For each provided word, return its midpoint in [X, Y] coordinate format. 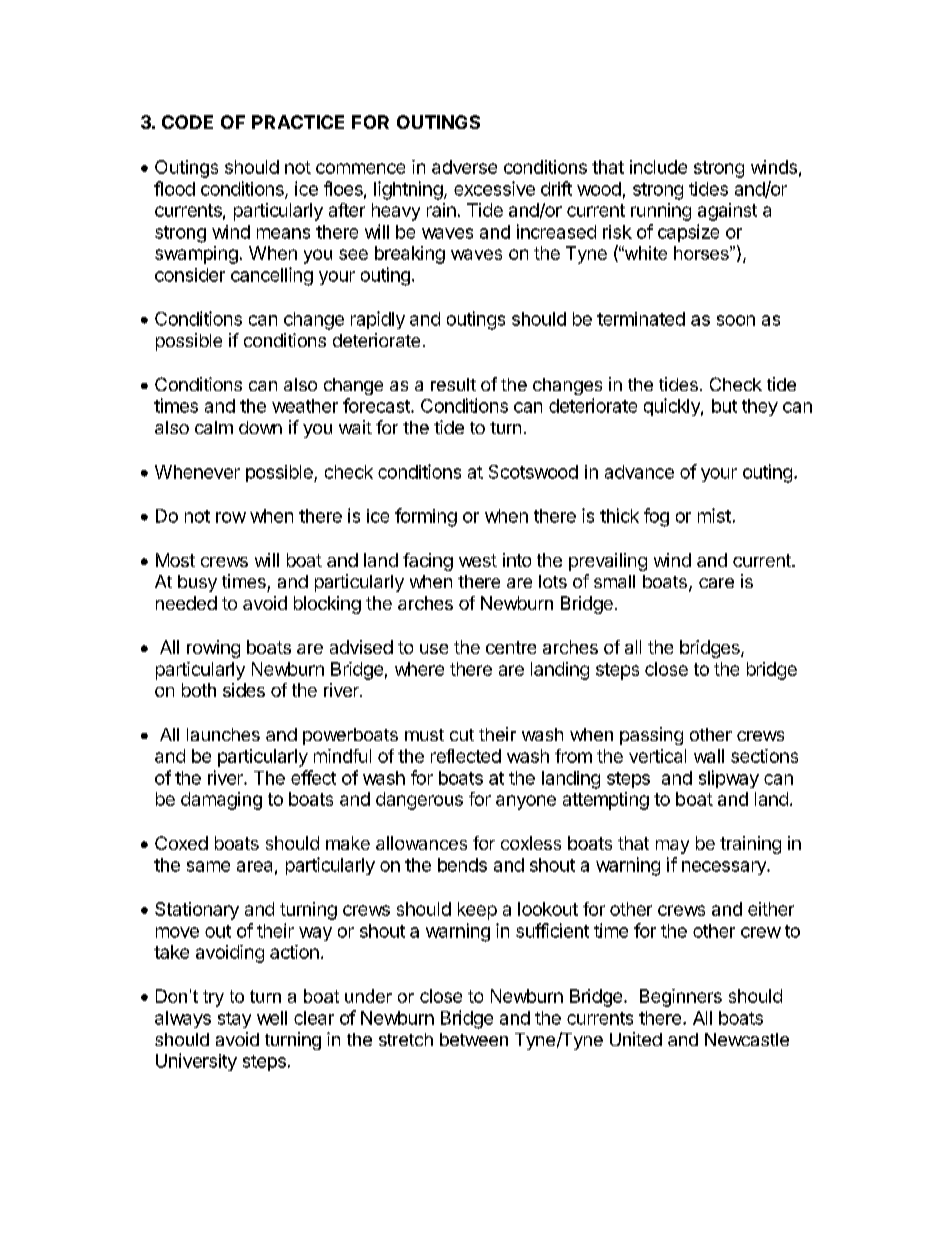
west [478, 560]
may [672, 847]
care [716, 583]
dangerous [419, 801]
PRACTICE [298, 122]
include [658, 167]
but [724, 406]
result [453, 384]
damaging [221, 801]
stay [234, 1020]
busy [197, 583]
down [260, 427]
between [474, 1039]
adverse [464, 167]
